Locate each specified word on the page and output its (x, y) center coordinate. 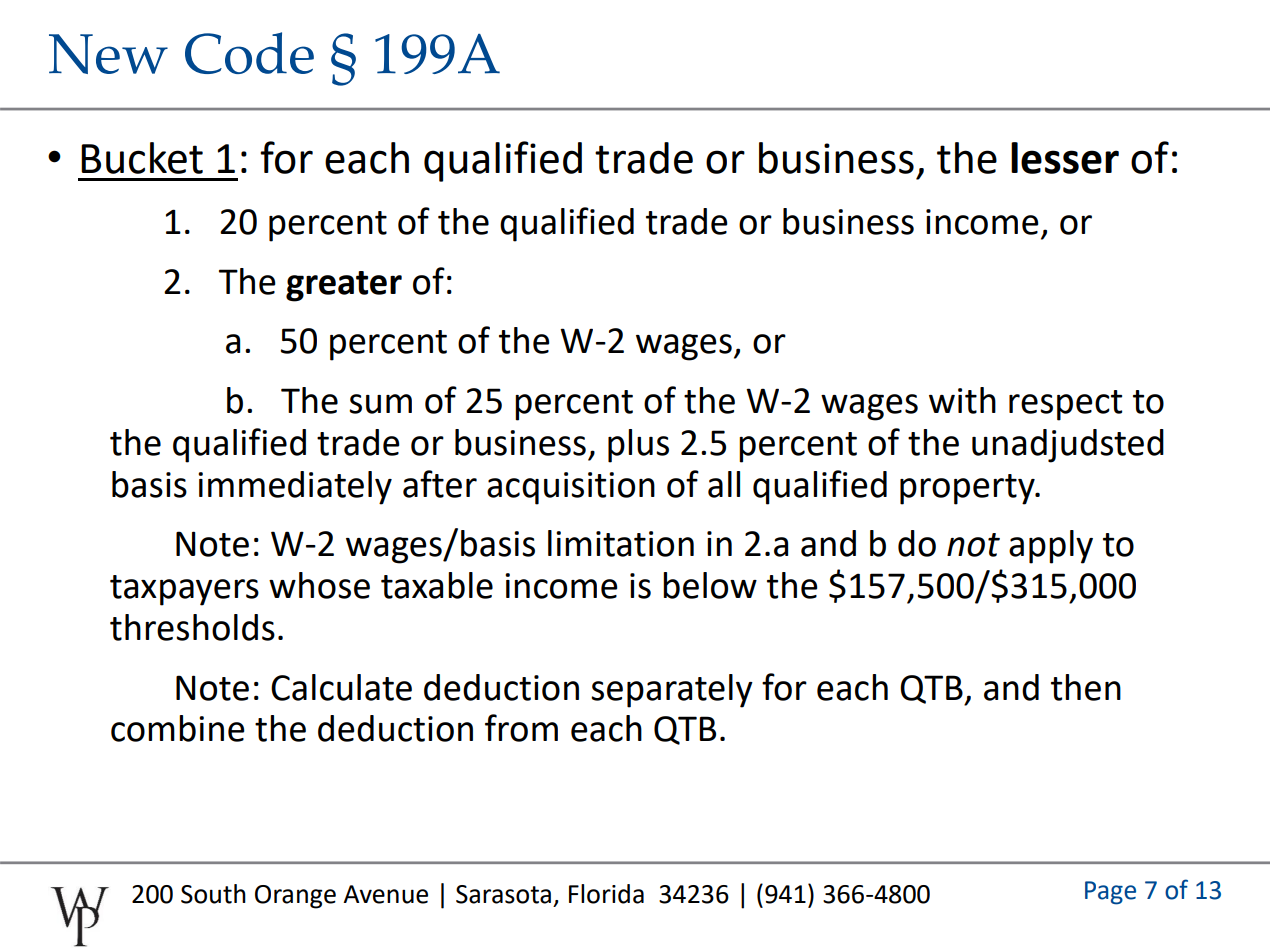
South (213, 894)
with (962, 400)
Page (1110, 893)
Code (249, 53)
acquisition (571, 488)
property (968, 489)
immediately (295, 488)
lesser (1065, 158)
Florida (606, 894)
